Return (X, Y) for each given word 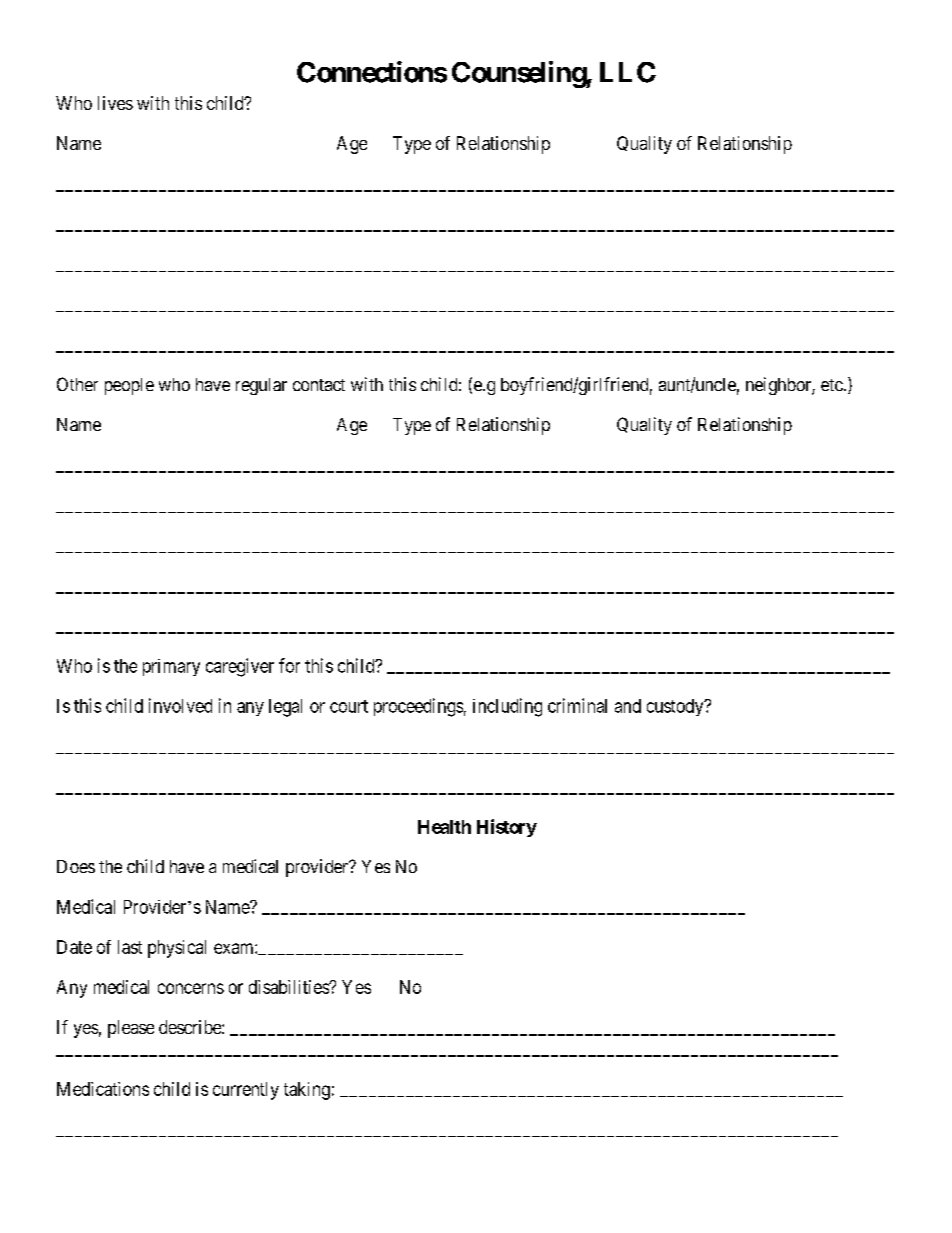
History (507, 828)
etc (832, 385)
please (131, 1029)
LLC (628, 72)
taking (307, 1091)
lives (115, 103)
